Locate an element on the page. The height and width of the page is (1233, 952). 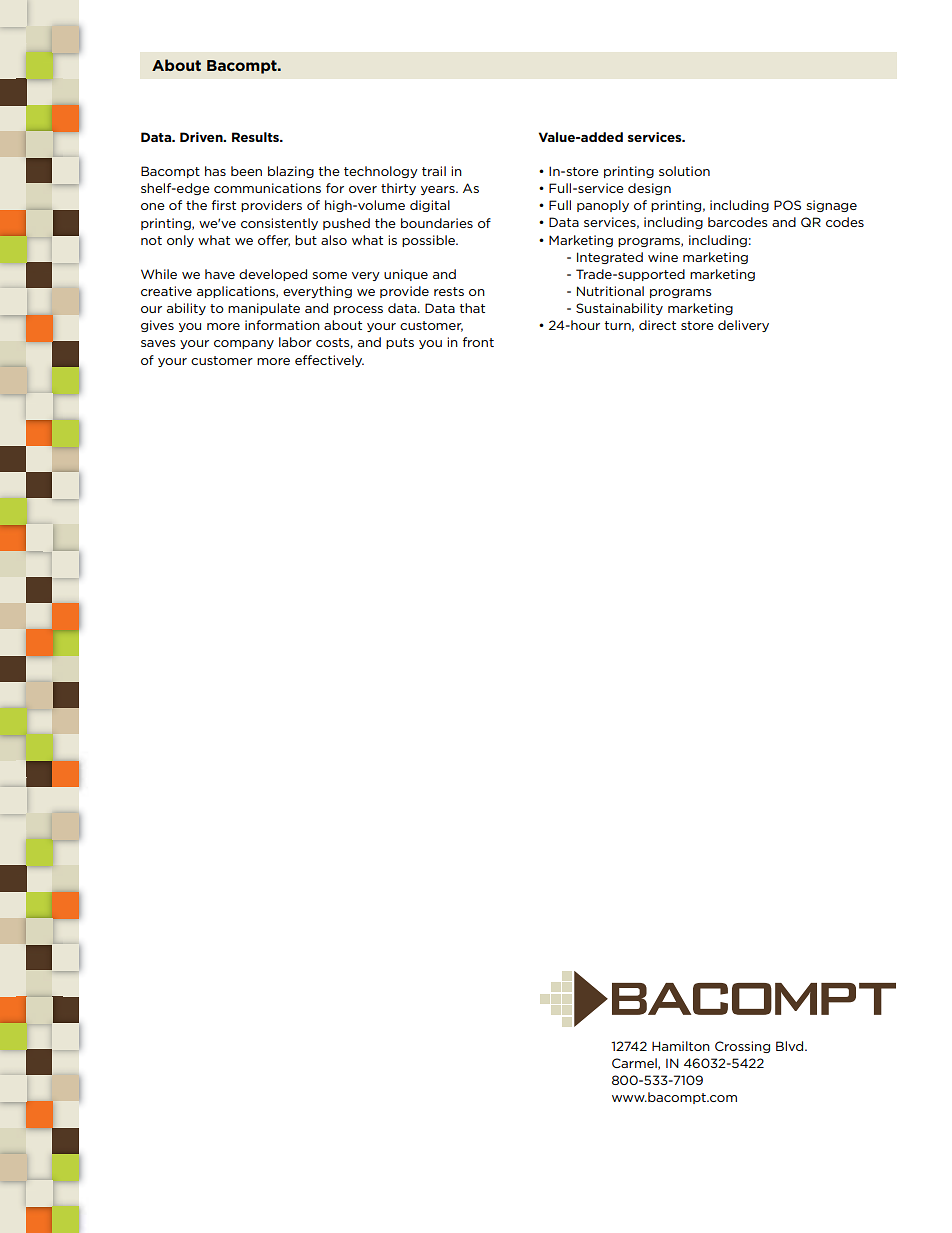
solution is located at coordinates (684, 171).
